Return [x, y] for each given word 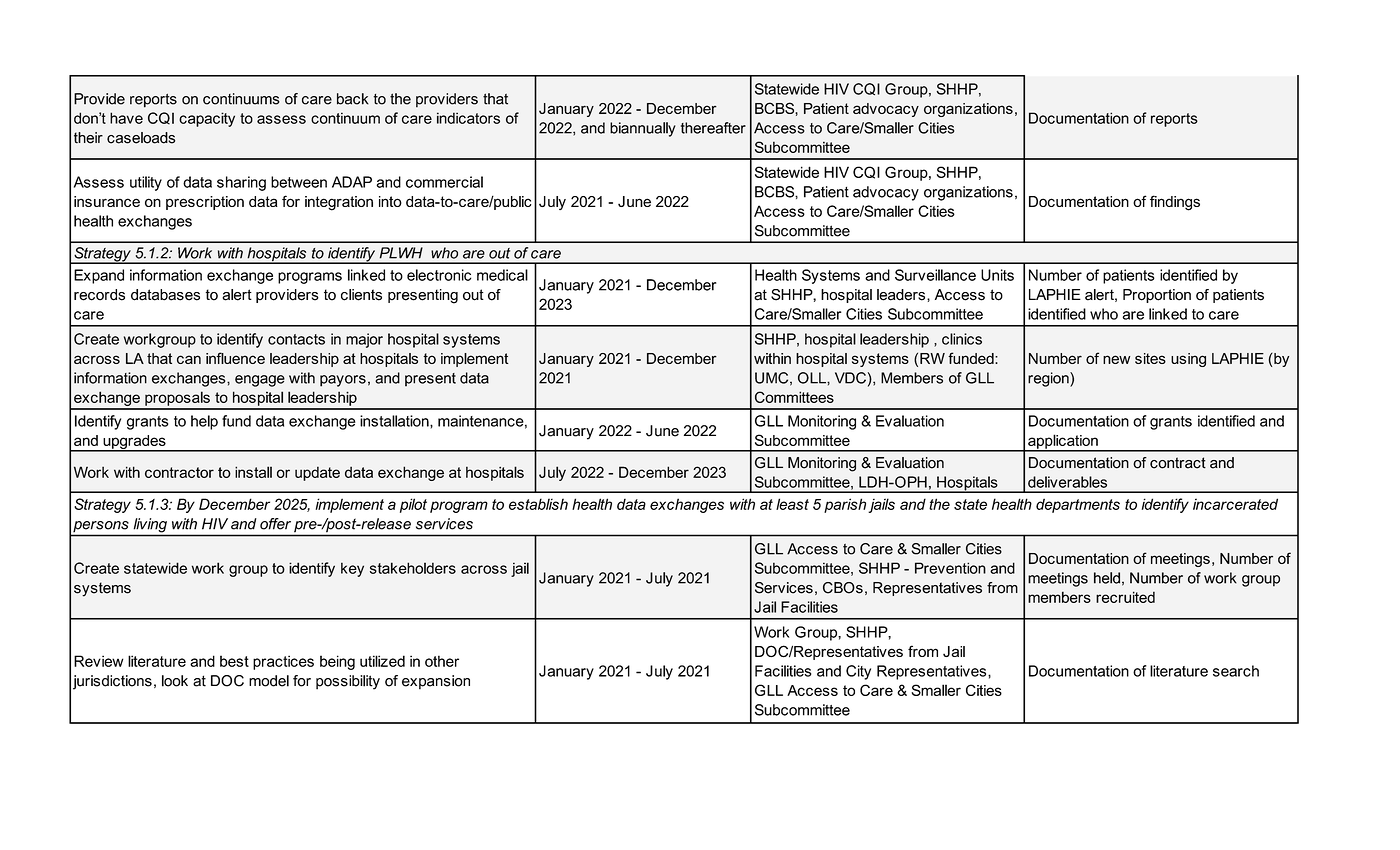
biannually [643, 129]
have [126, 118]
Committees [794, 397]
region [1049, 379]
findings [1175, 203]
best [234, 661]
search [1236, 671]
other [442, 661]
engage [260, 381]
